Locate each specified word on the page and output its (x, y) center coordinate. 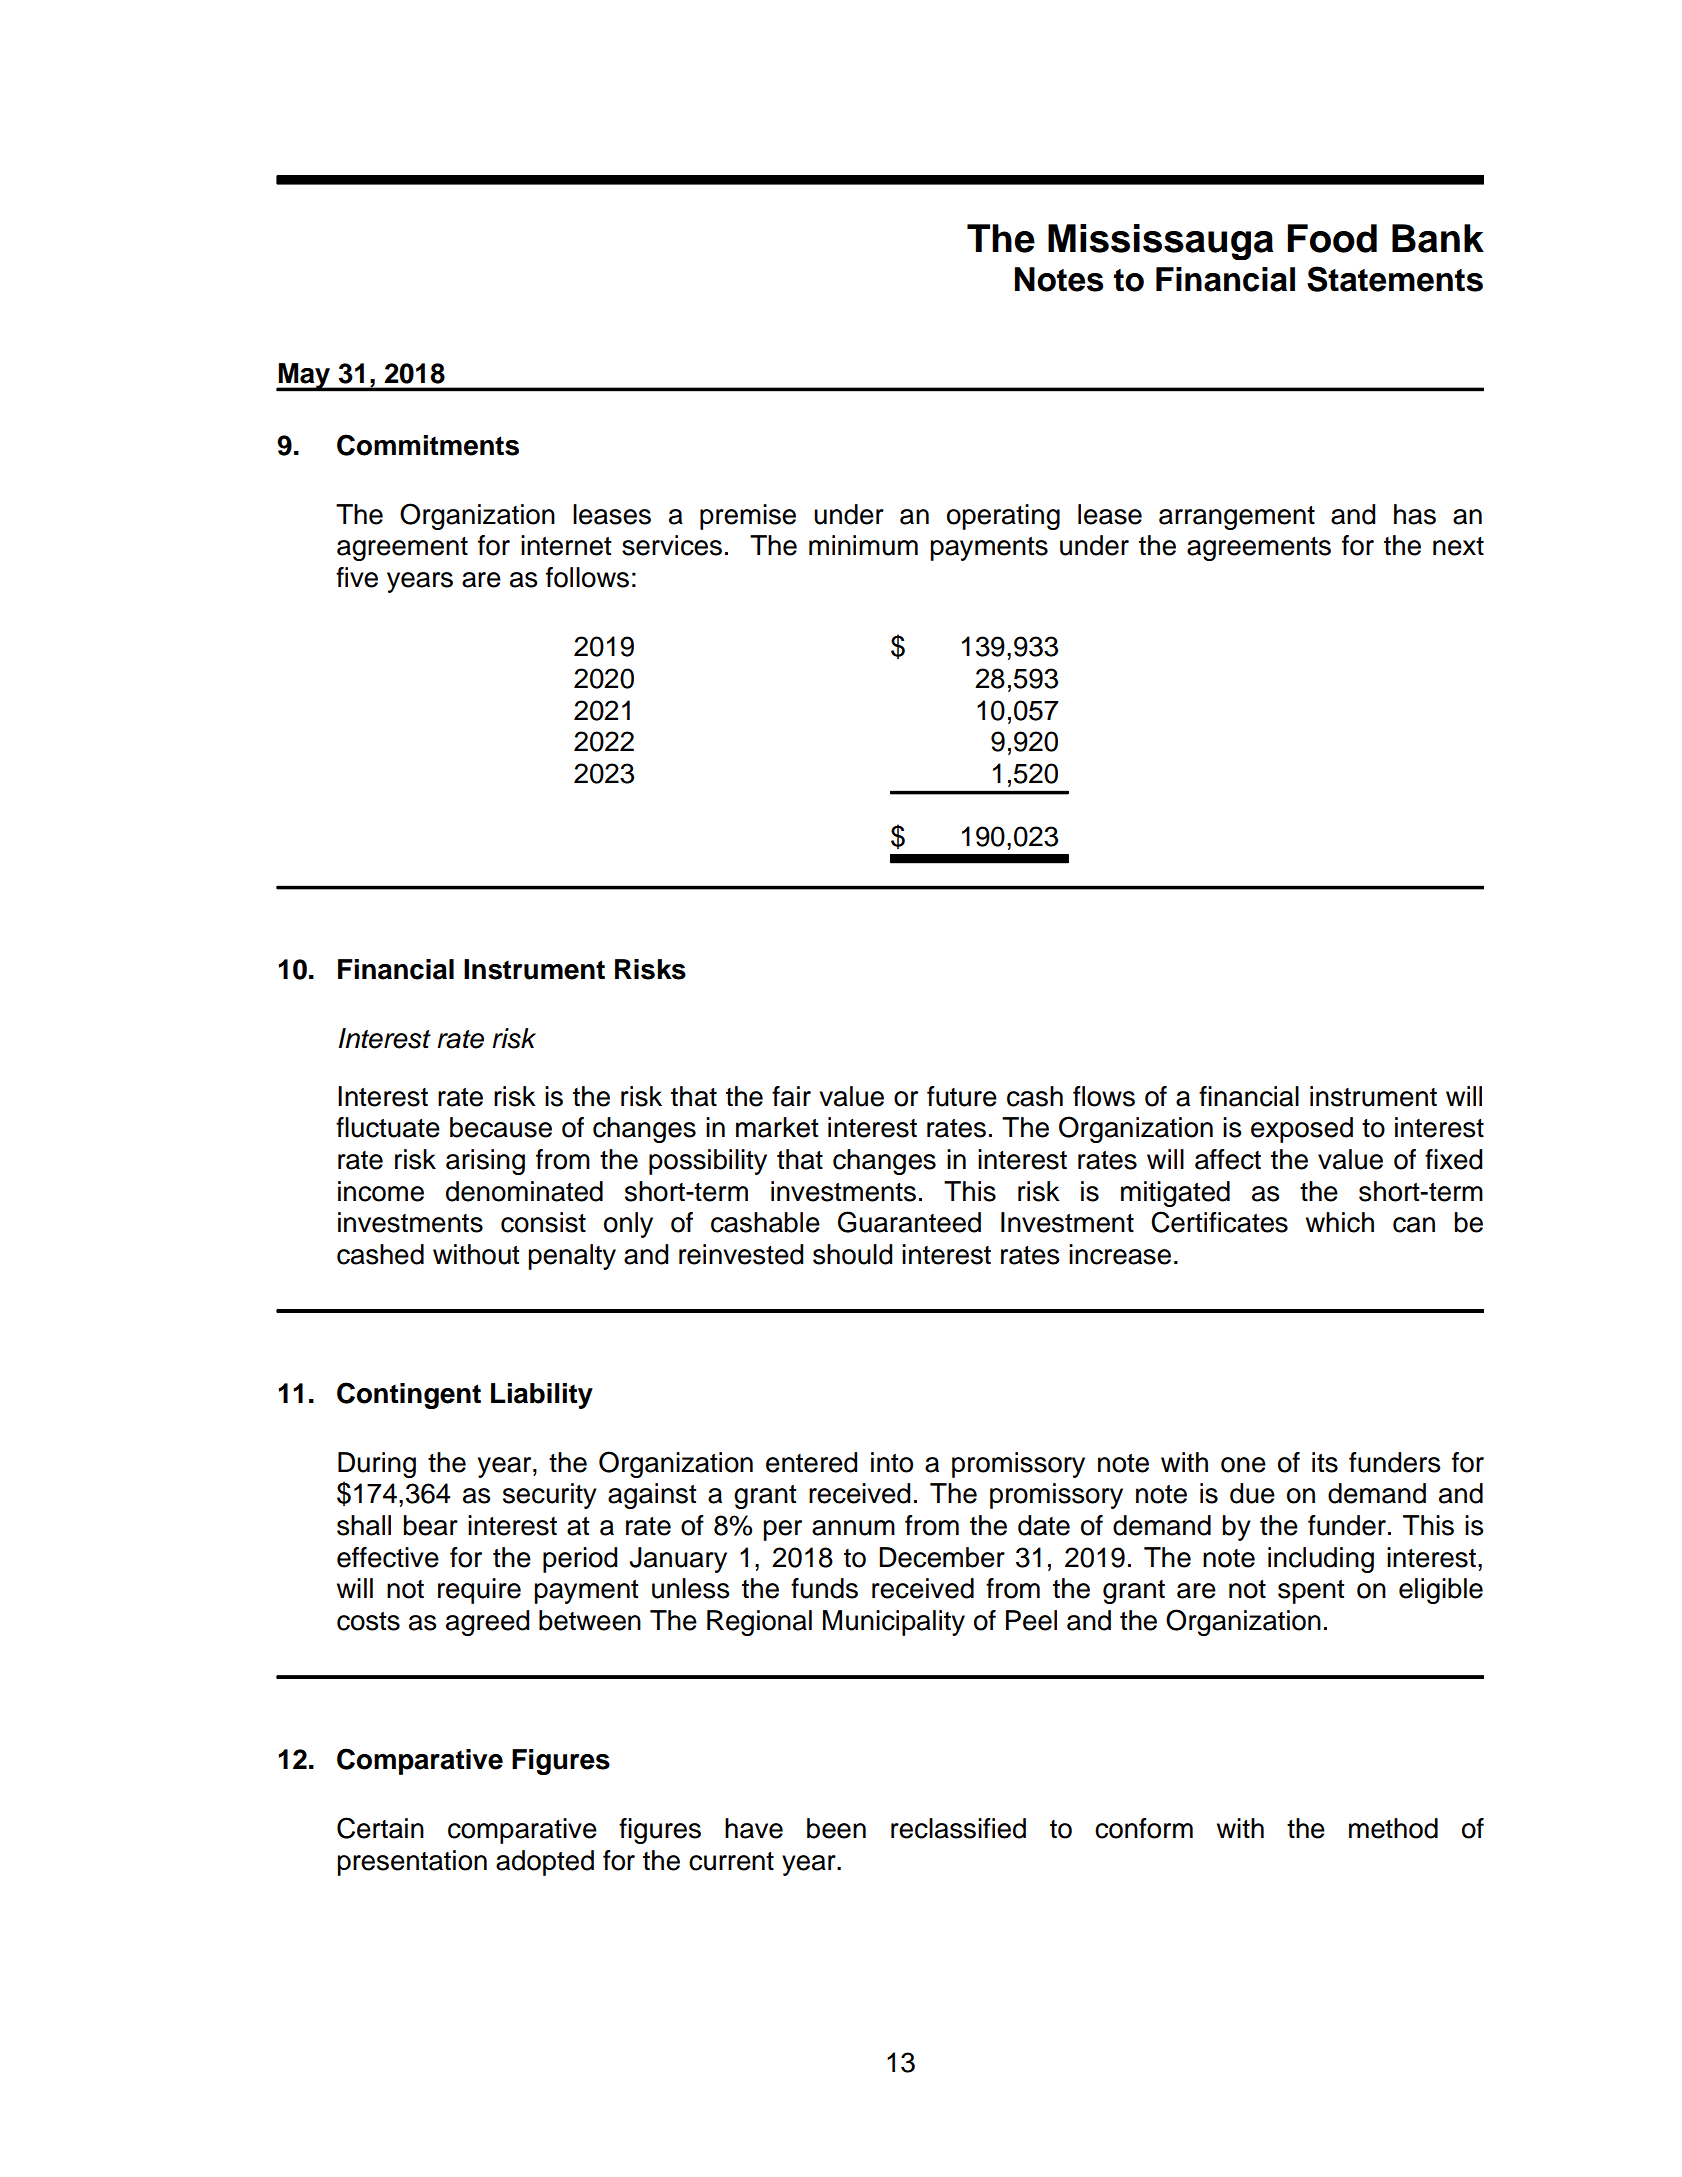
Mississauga (1160, 242)
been (836, 1828)
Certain (380, 1828)
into (892, 1462)
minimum (863, 545)
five (357, 577)
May (304, 377)
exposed (1302, 1130)
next (1458, 546)
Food (1332, 238)
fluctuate (388, 1127)
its (1325, 1462)
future (962, 1096)
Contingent (409, 1395)
